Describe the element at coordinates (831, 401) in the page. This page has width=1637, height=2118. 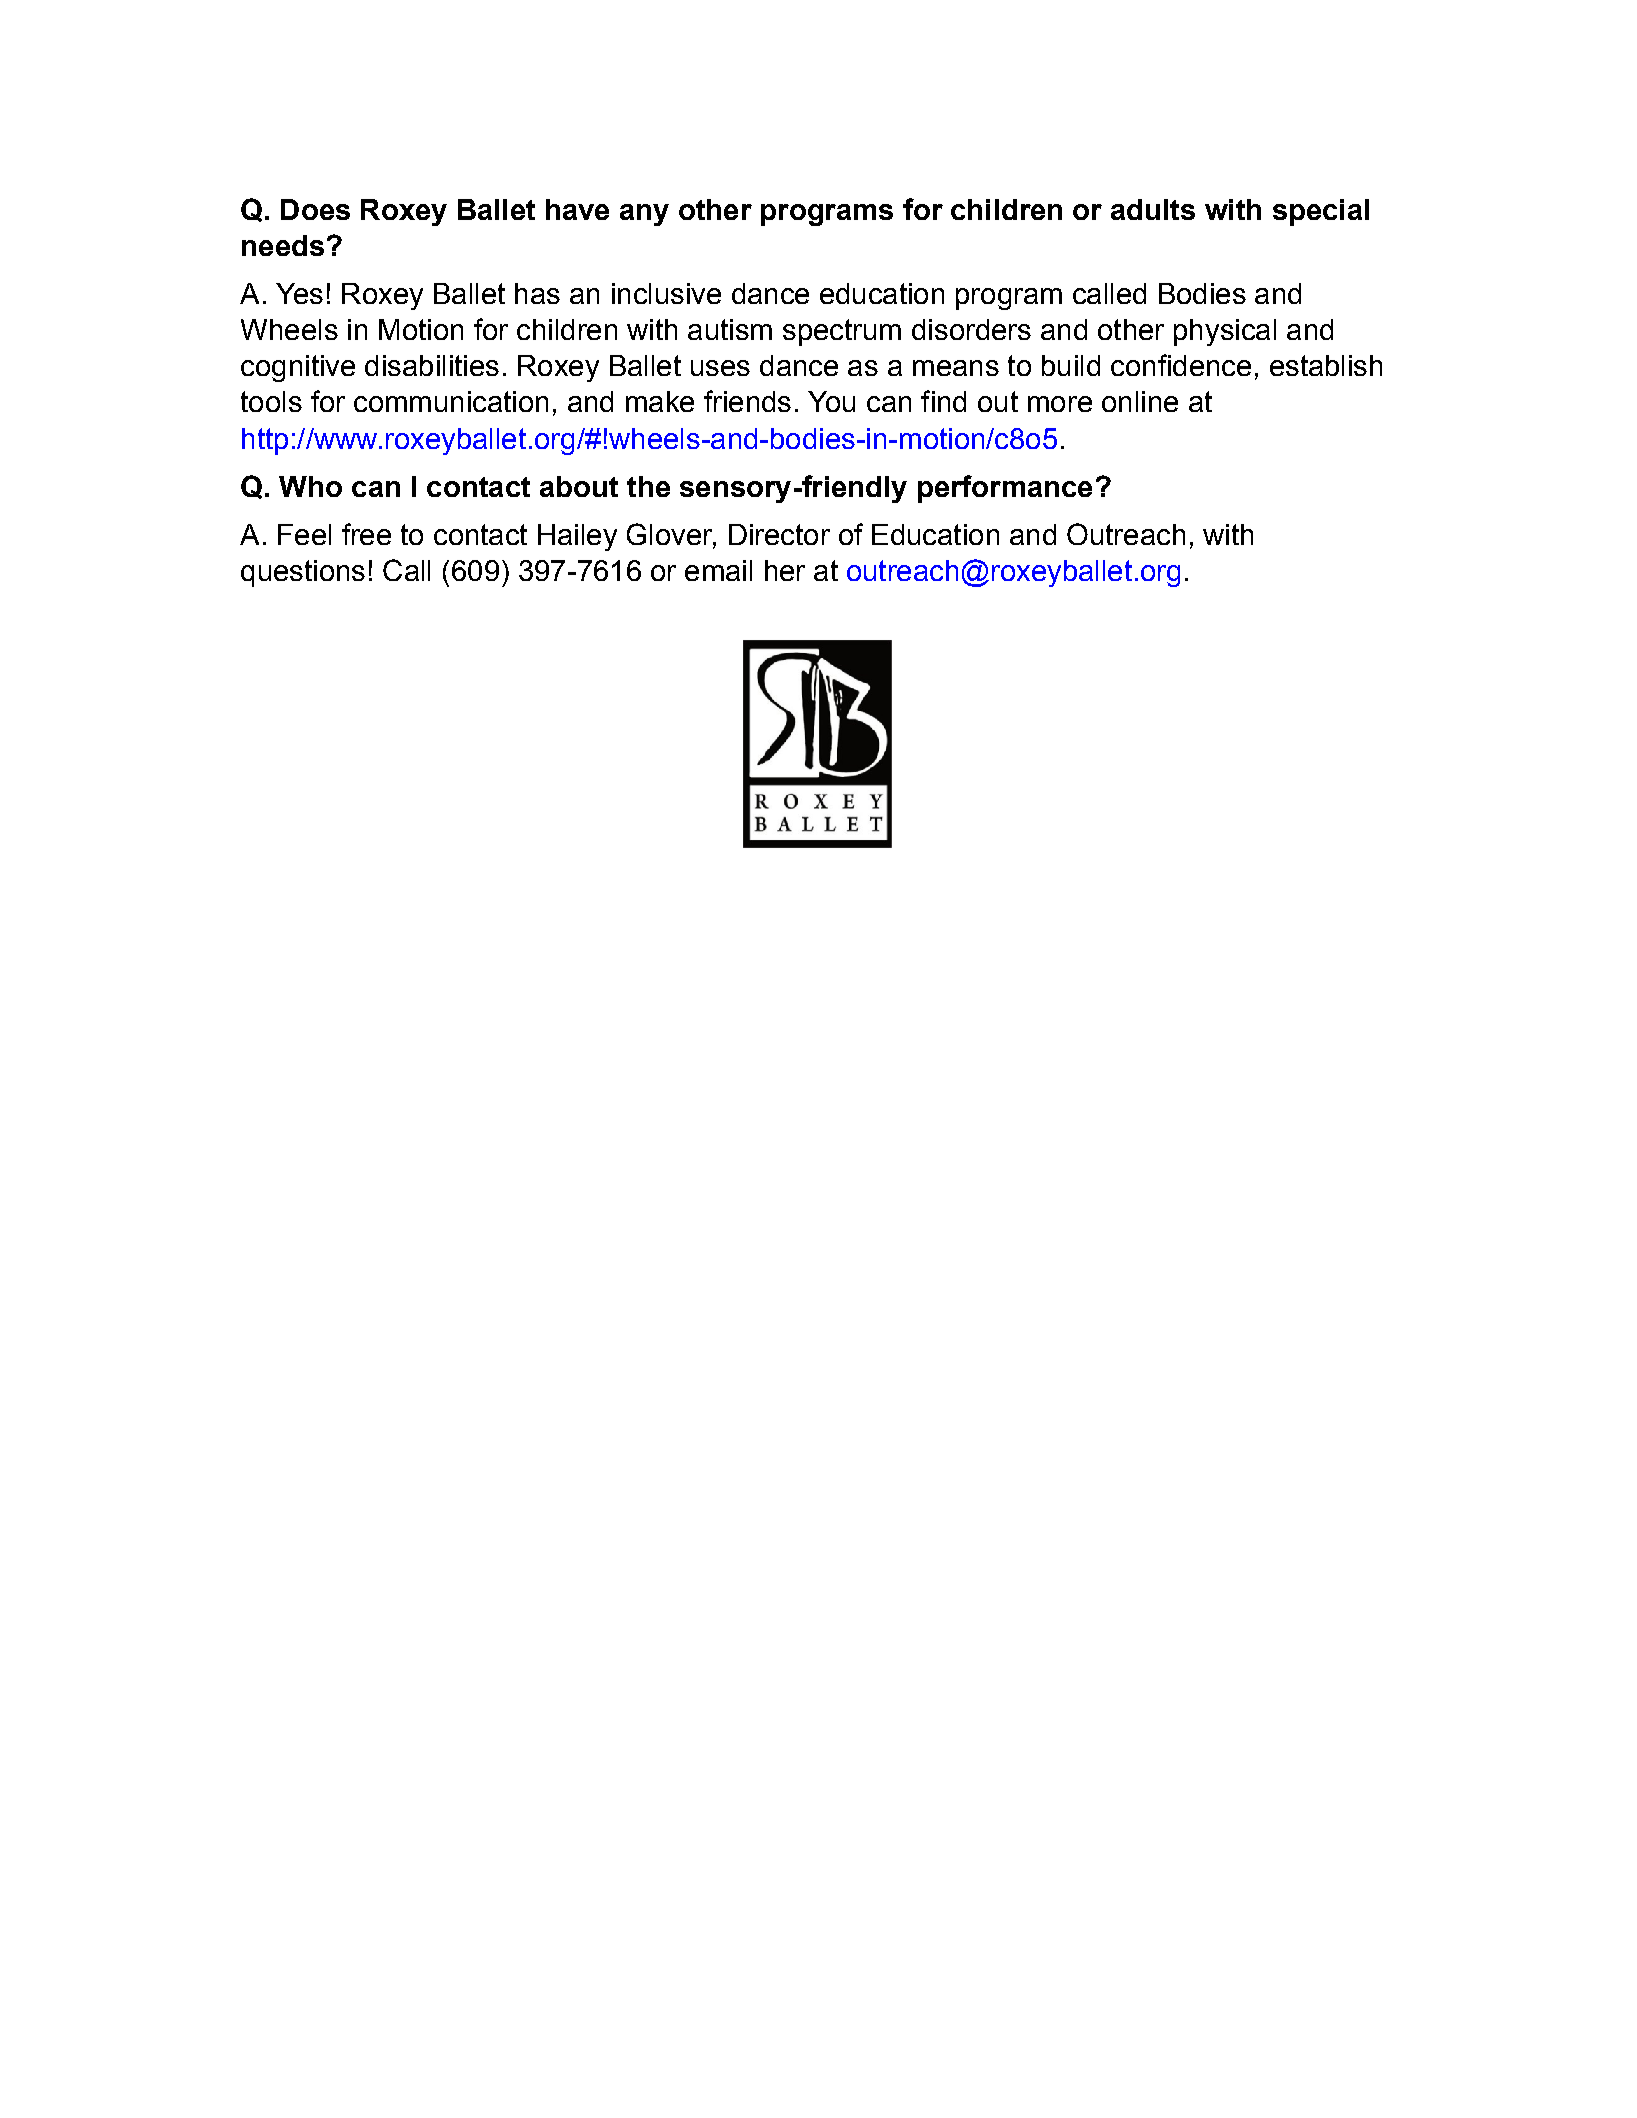
I see `You` at that location.
